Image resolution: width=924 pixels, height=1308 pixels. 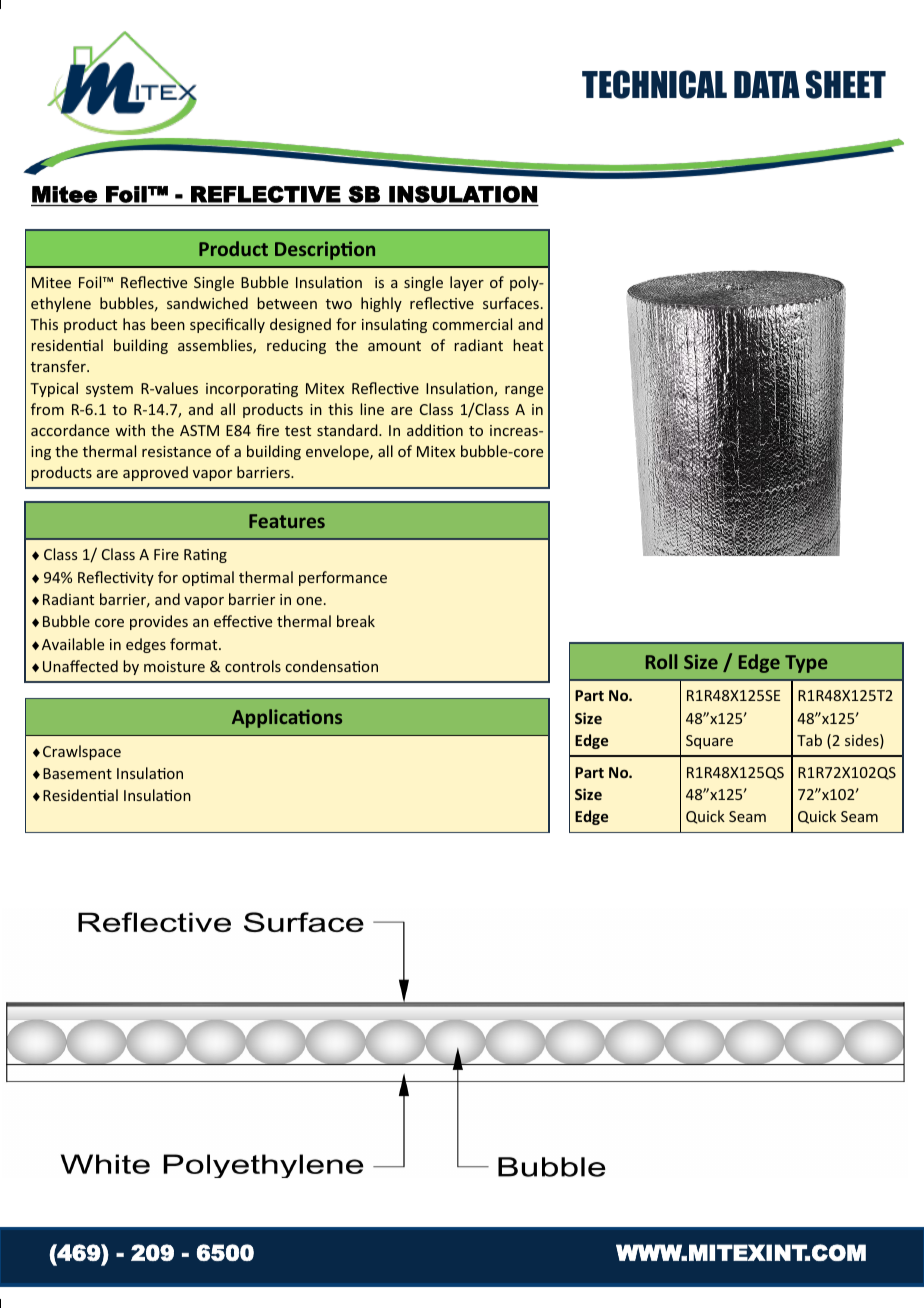 I want to click on Type, so click(x=806, y=664).
